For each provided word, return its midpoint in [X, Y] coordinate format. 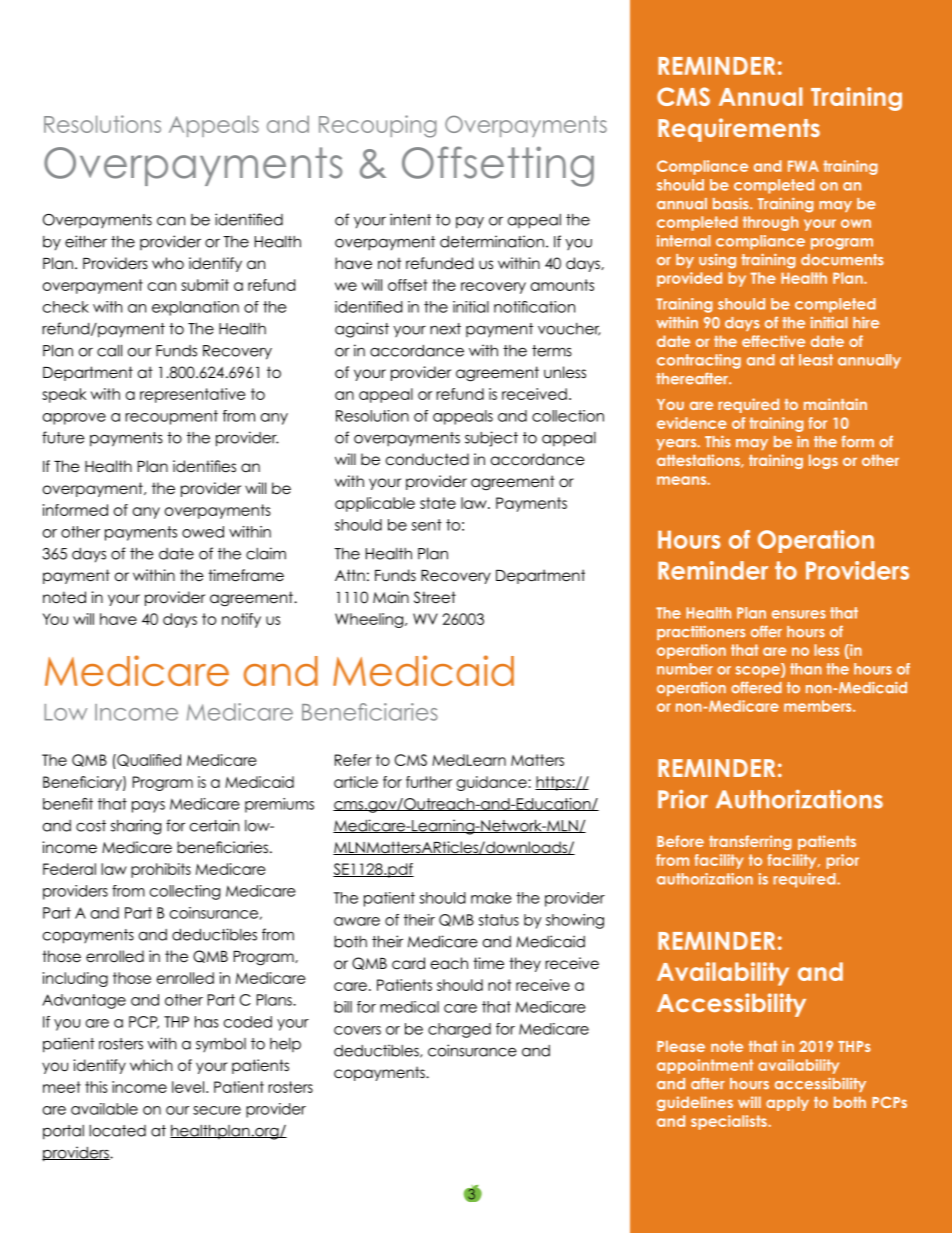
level [188, 1087]
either [86, 241]
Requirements [739, 130]
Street [435, 597]
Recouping [378, 126]
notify [241, 620]
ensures [799, 614]
